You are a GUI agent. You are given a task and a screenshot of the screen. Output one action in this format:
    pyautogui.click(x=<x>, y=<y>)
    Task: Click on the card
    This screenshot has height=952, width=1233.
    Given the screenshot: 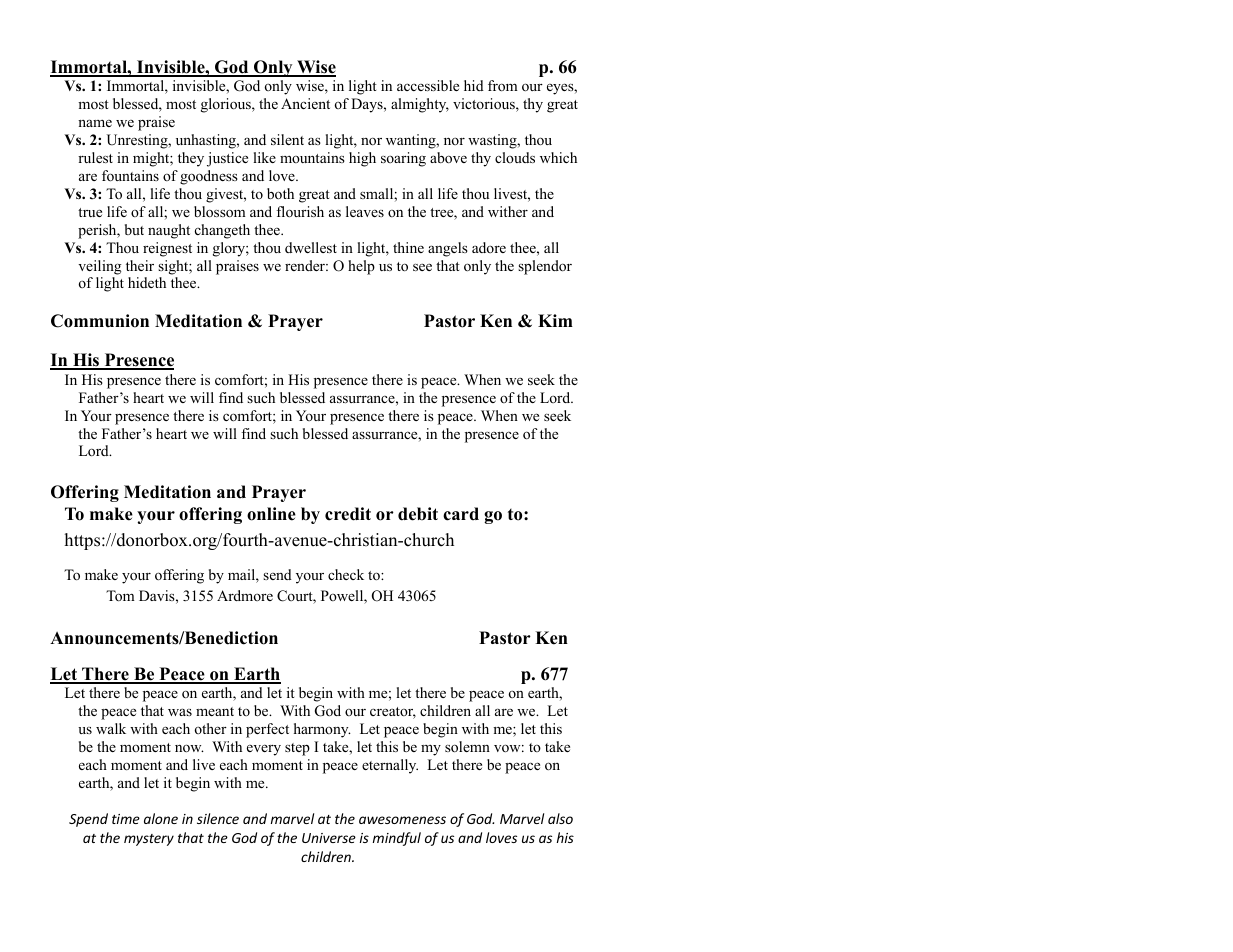 What is the action you would take?
    pyautogui.click(x=461, y=514)
